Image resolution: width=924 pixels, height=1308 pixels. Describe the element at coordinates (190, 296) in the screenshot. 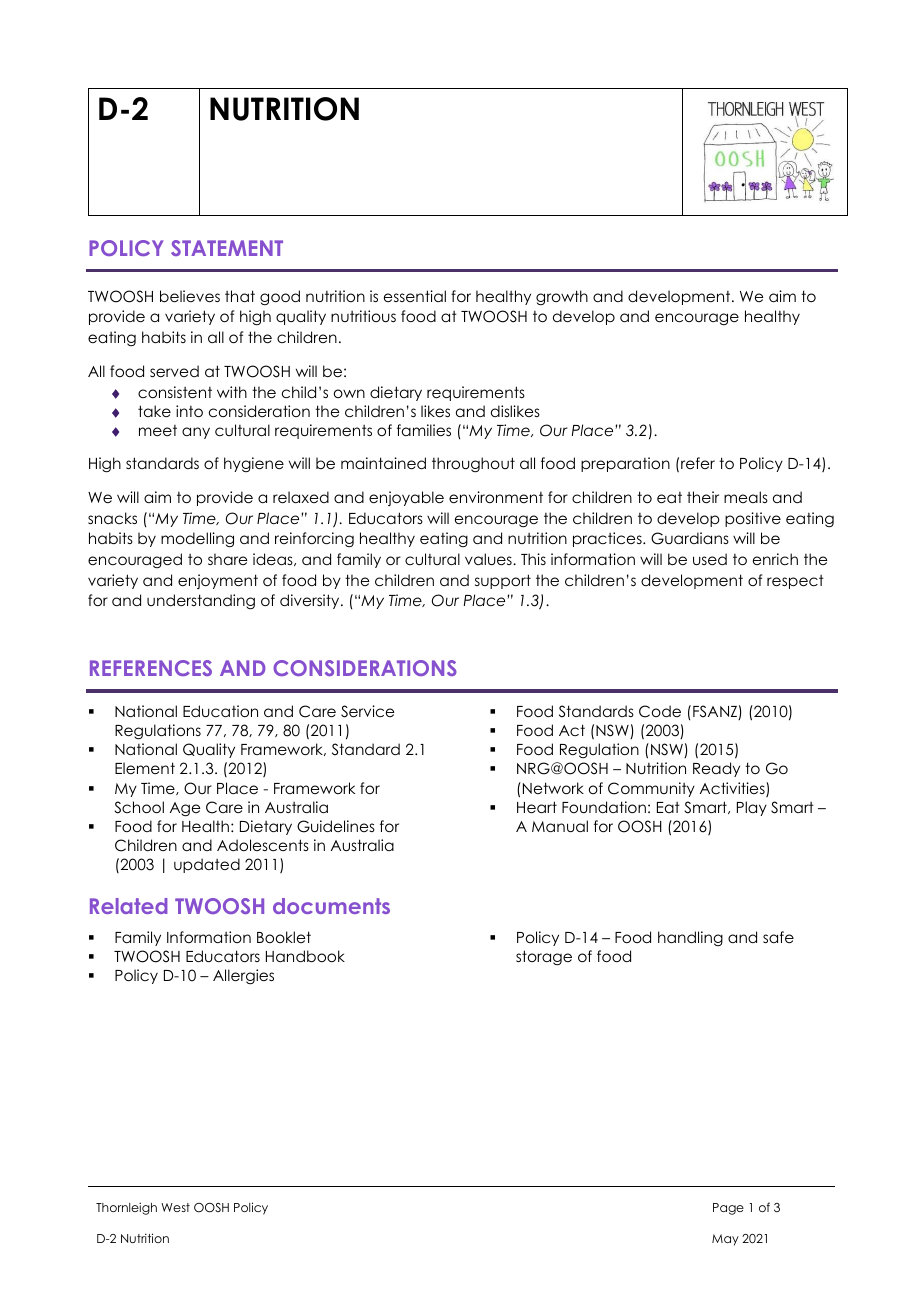

I see `believes` at that location.
